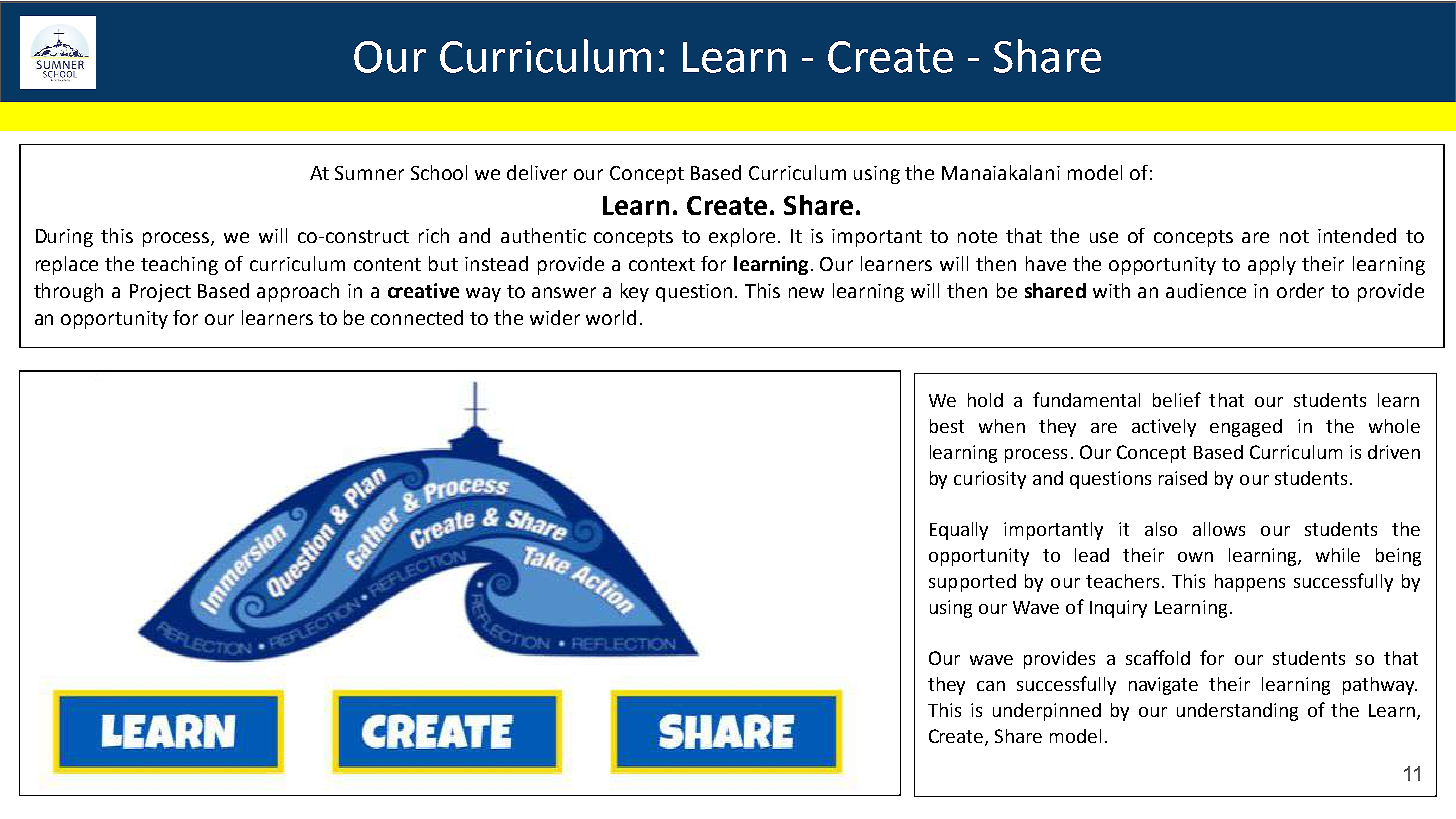  What do you see at coordinates (417, 317) in the screenshot?
I see `connected` at bounding box center [417, 317].
